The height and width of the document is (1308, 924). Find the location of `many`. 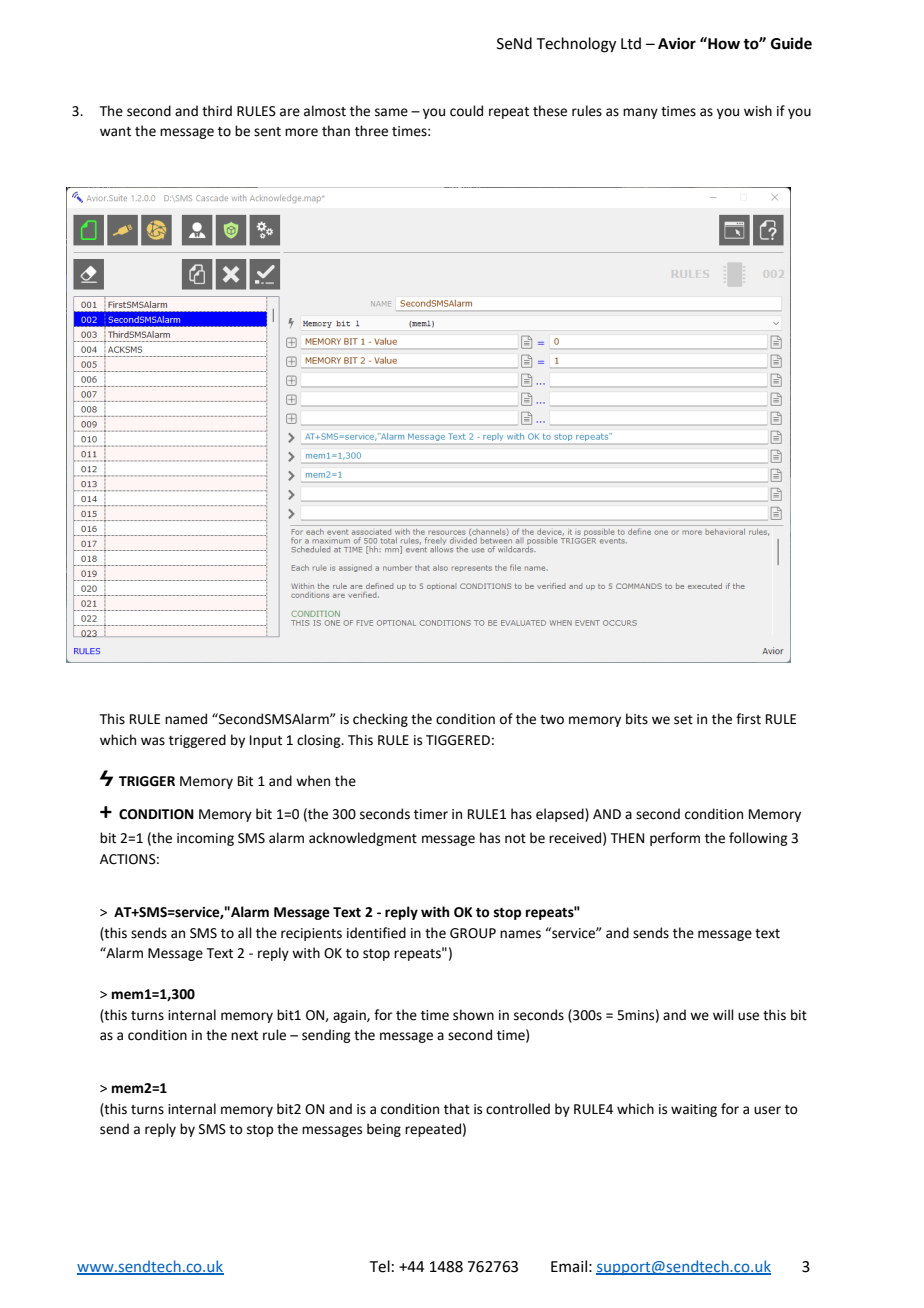

many is located at coordinates (640, 113).
